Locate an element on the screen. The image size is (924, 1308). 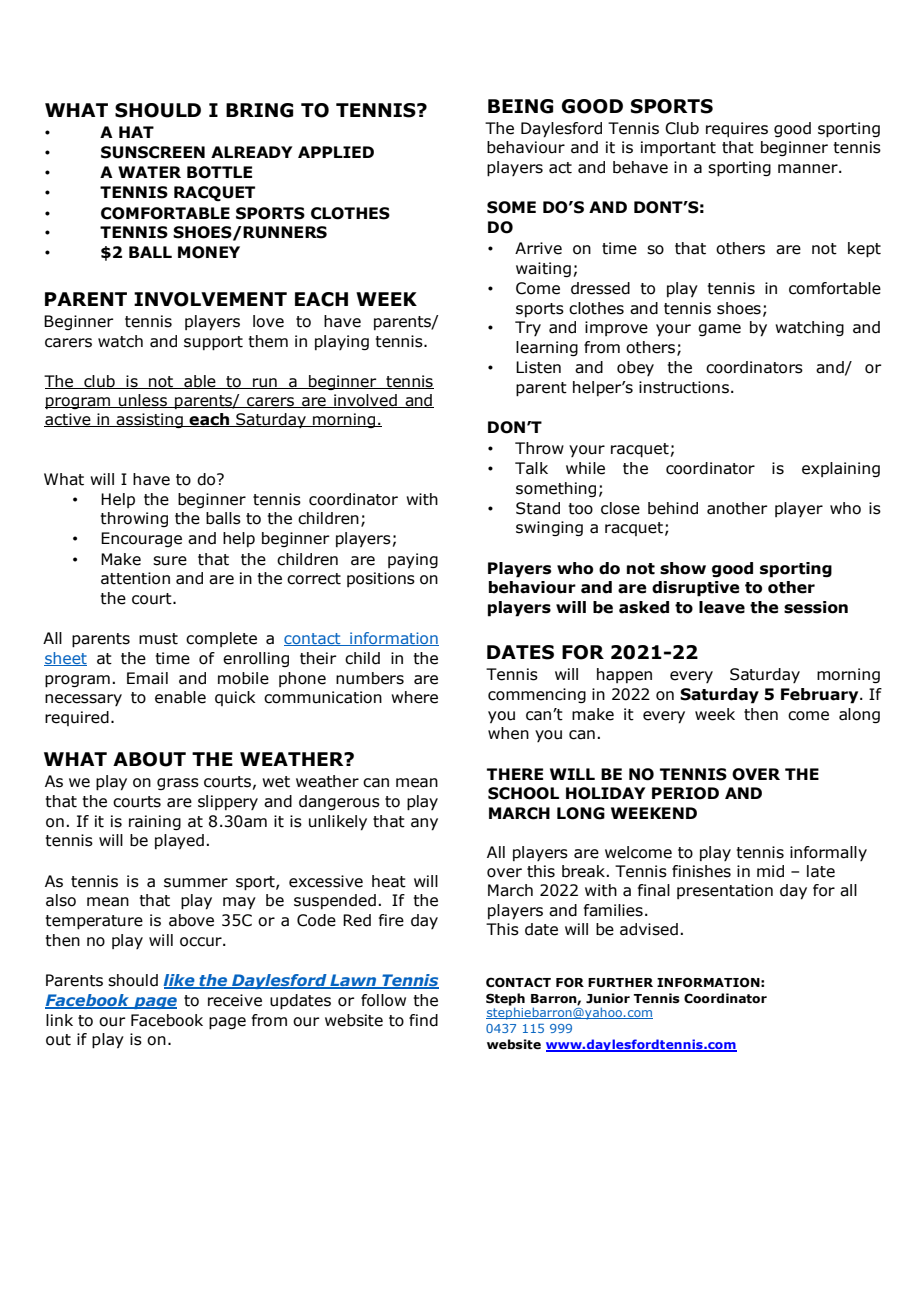
find is located at coordinates (423, 1020).
